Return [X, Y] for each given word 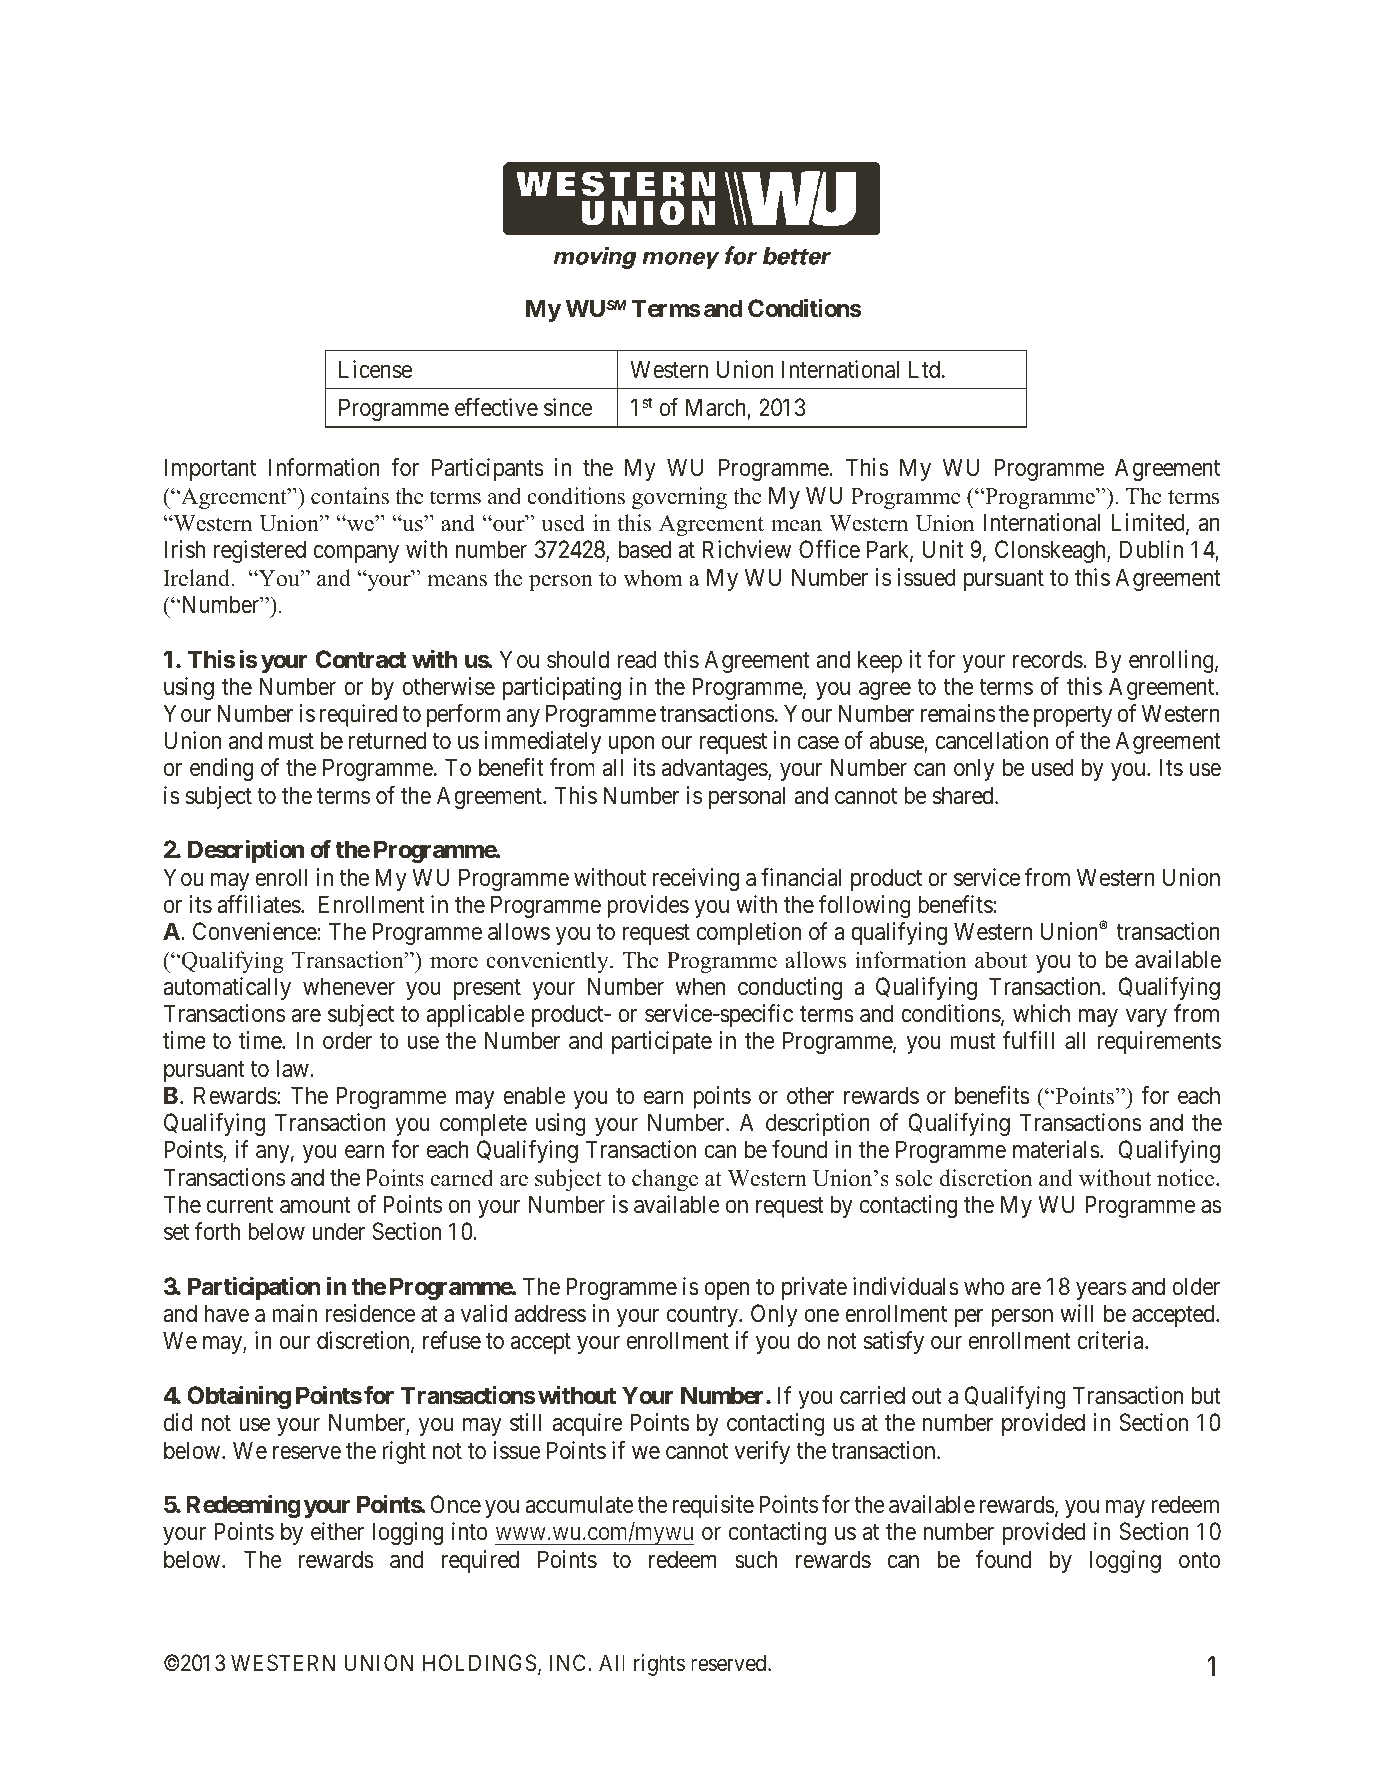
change [665, 1180]
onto [1200, 1560]
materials [1056, 1149]
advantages [715, 769]
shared [964, 795]
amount [315, 1205]
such [756, 1559]
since [568, 407]
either [337, 1531]
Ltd [926, 369]
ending [221, 769]
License [375, 369]
